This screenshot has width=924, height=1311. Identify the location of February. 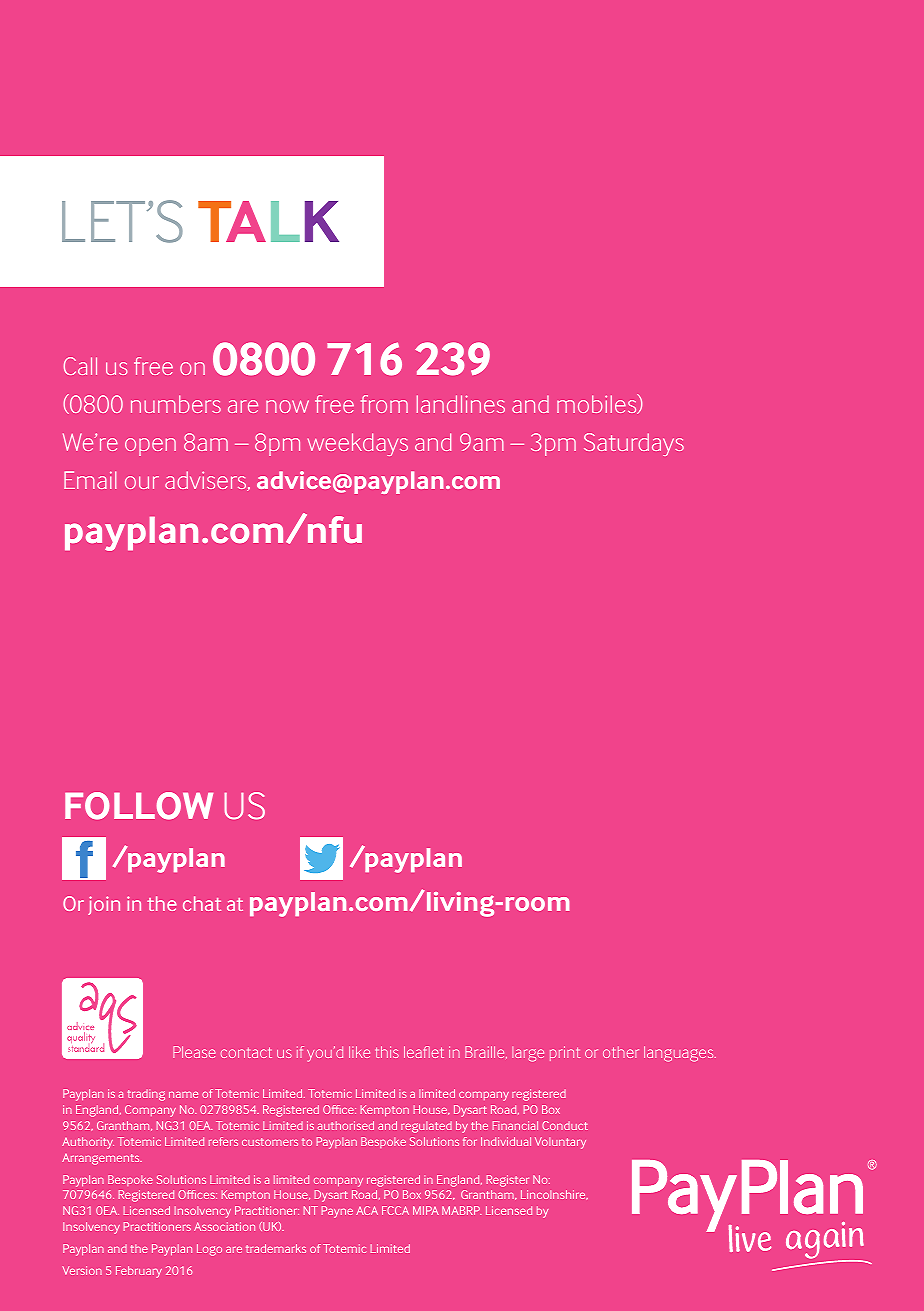
(139, 1272).
